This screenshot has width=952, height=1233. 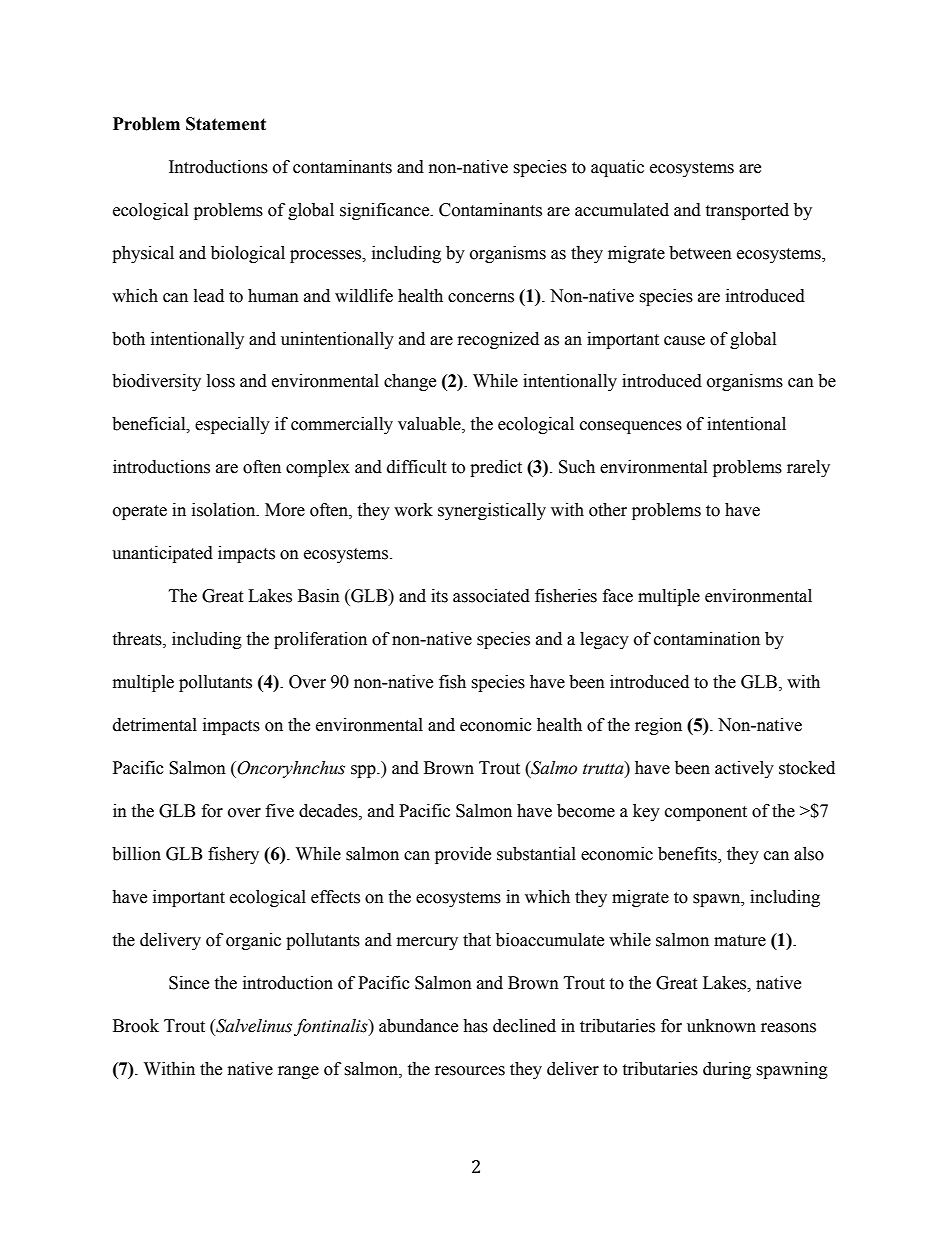 I want to click on has, so click(x=475, y=1026).
